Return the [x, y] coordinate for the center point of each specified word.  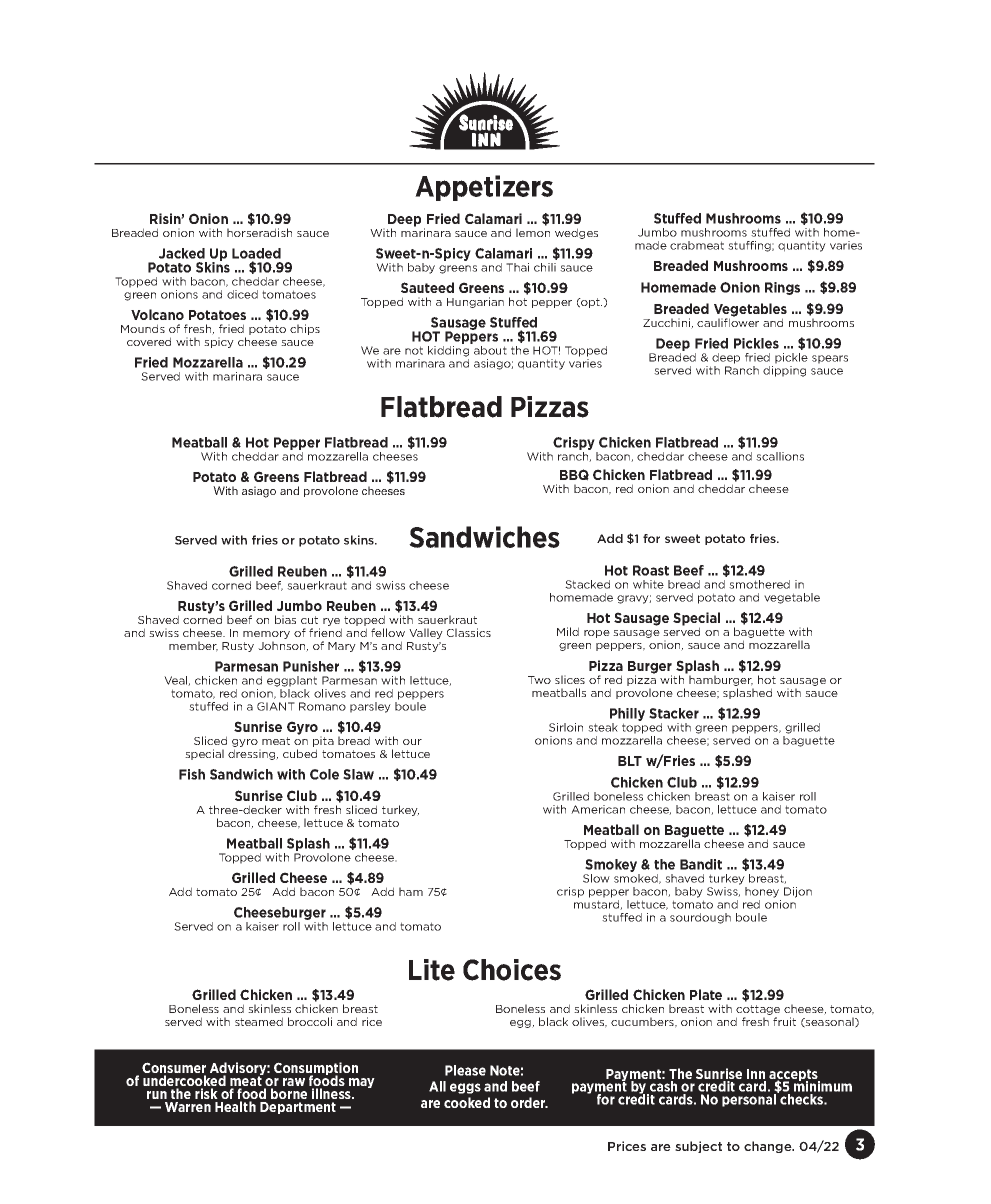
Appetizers [484, 188]
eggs [465, 1088]
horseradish [259, 232]
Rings [782, 288]
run [157, 1095]
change [769, 1147]
